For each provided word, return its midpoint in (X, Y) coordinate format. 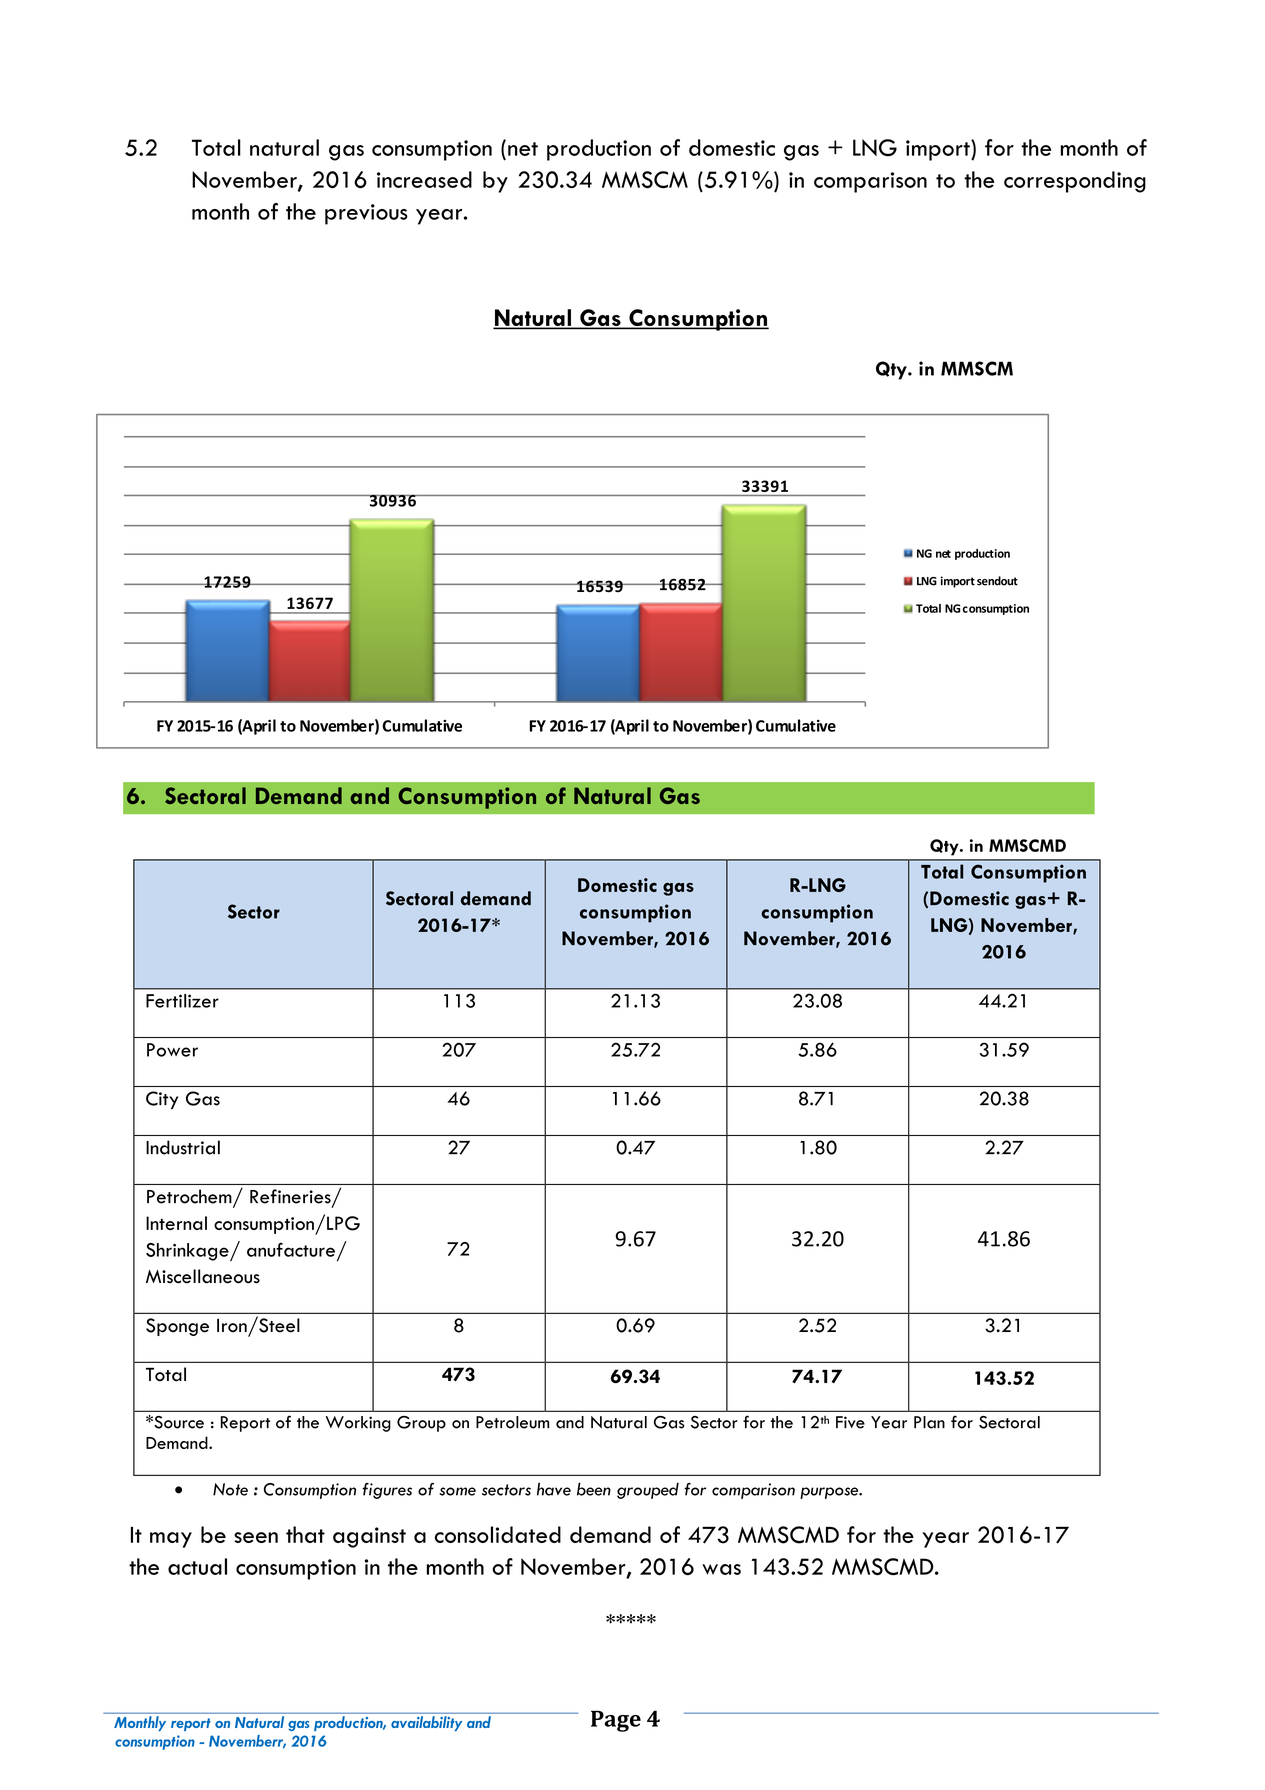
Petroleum (512, 1422)
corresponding (1075, 182)
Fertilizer (182, 1001)
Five (850, 1422)
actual (197, 1566)
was (721, 1569)
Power (172, 1050)
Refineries (291, 1197)
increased (424, 179)
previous (366, 214)
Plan (929, 1422)
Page (616, 1721)
